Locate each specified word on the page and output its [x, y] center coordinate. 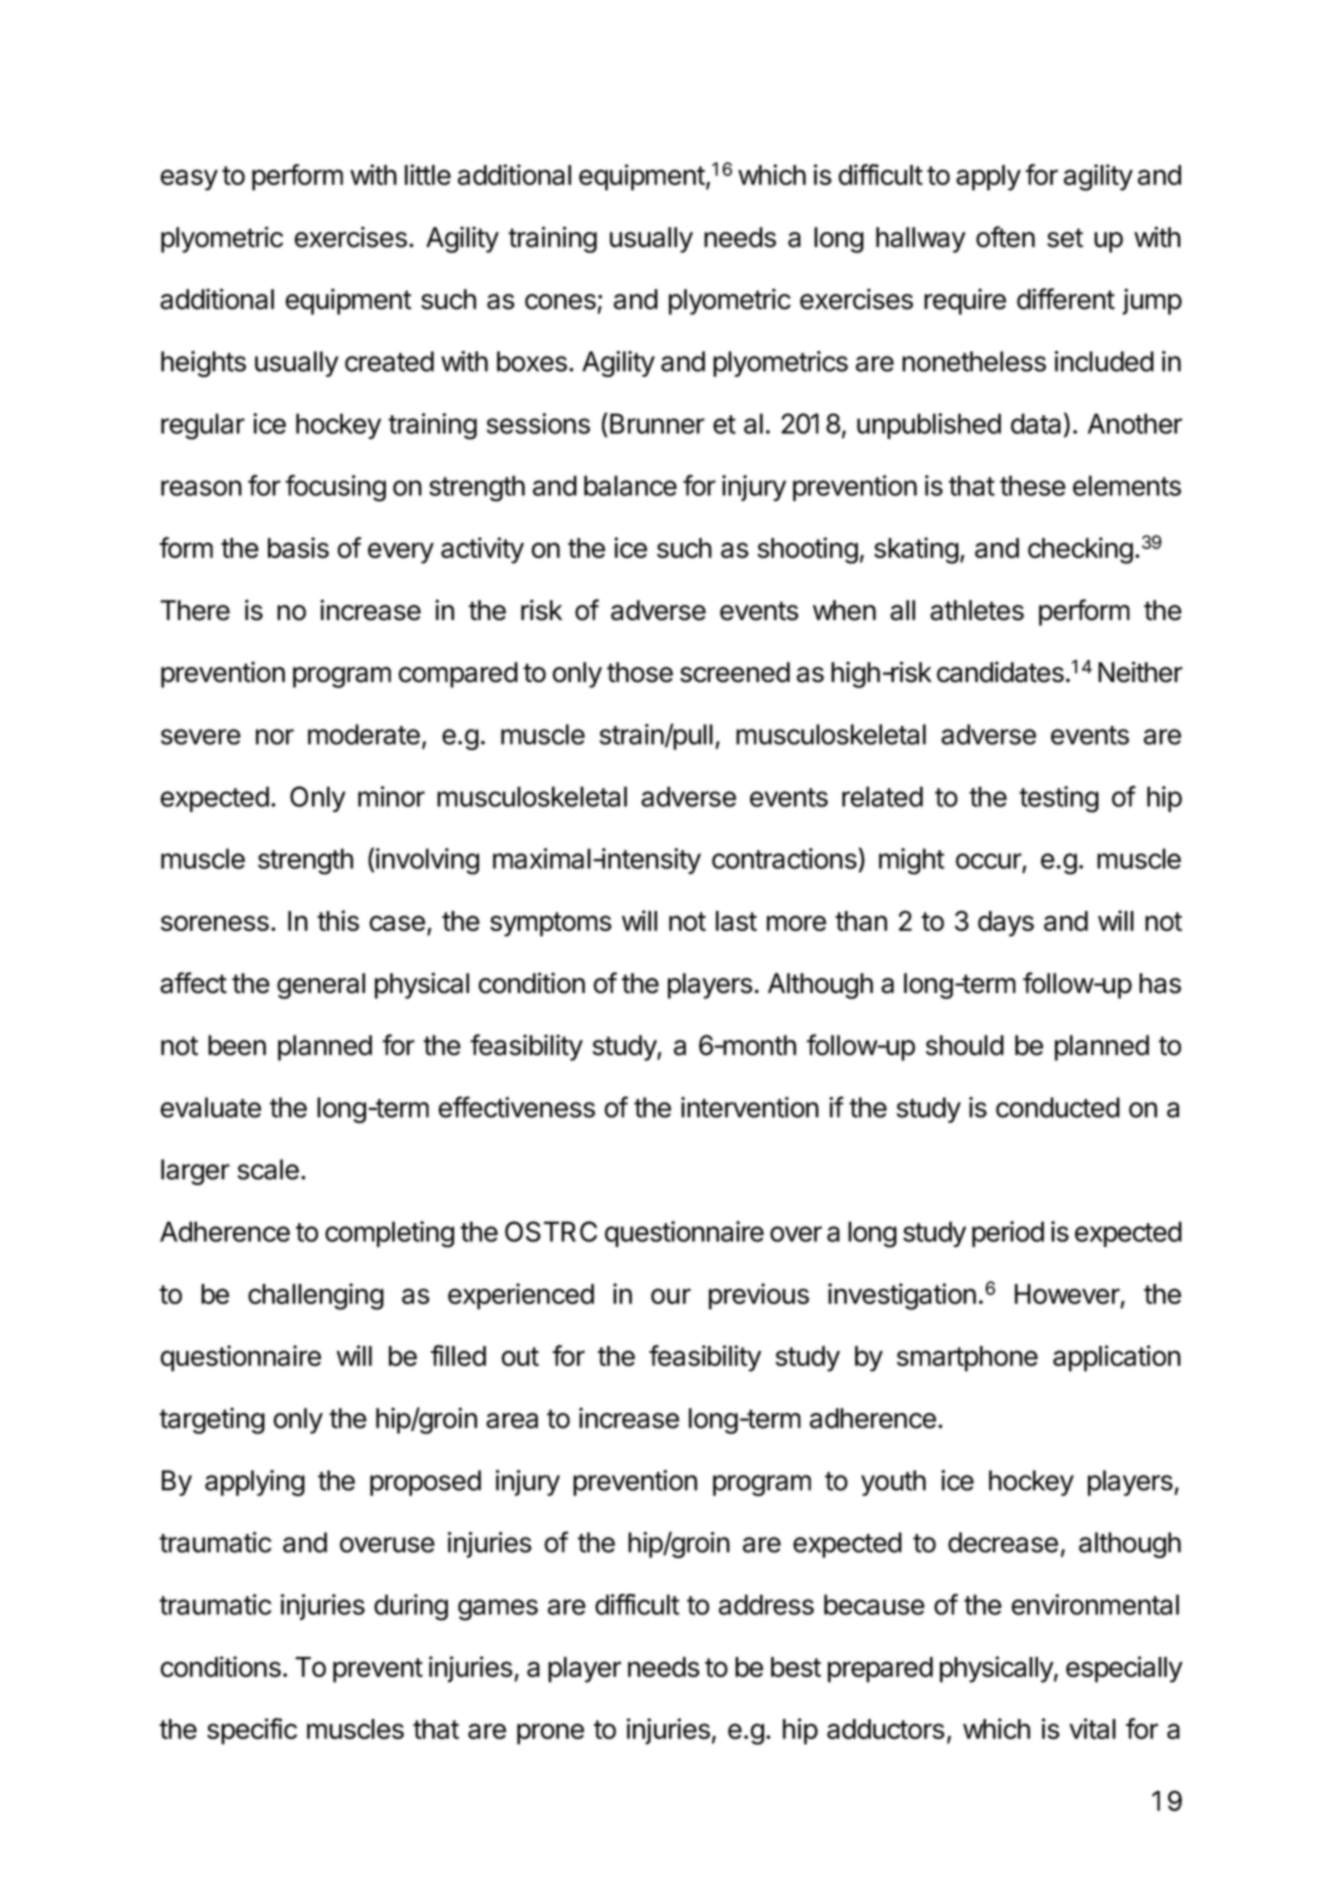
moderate [364, 734]
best [796, 1667]
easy [189, 180]
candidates [1000, 672]
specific [252, 1731]
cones [560, 302]
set [1065, 238]
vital [1092, 1728]
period [1008, 1234]
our [671, 1296]
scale [268, 1169]
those [640, 672]
